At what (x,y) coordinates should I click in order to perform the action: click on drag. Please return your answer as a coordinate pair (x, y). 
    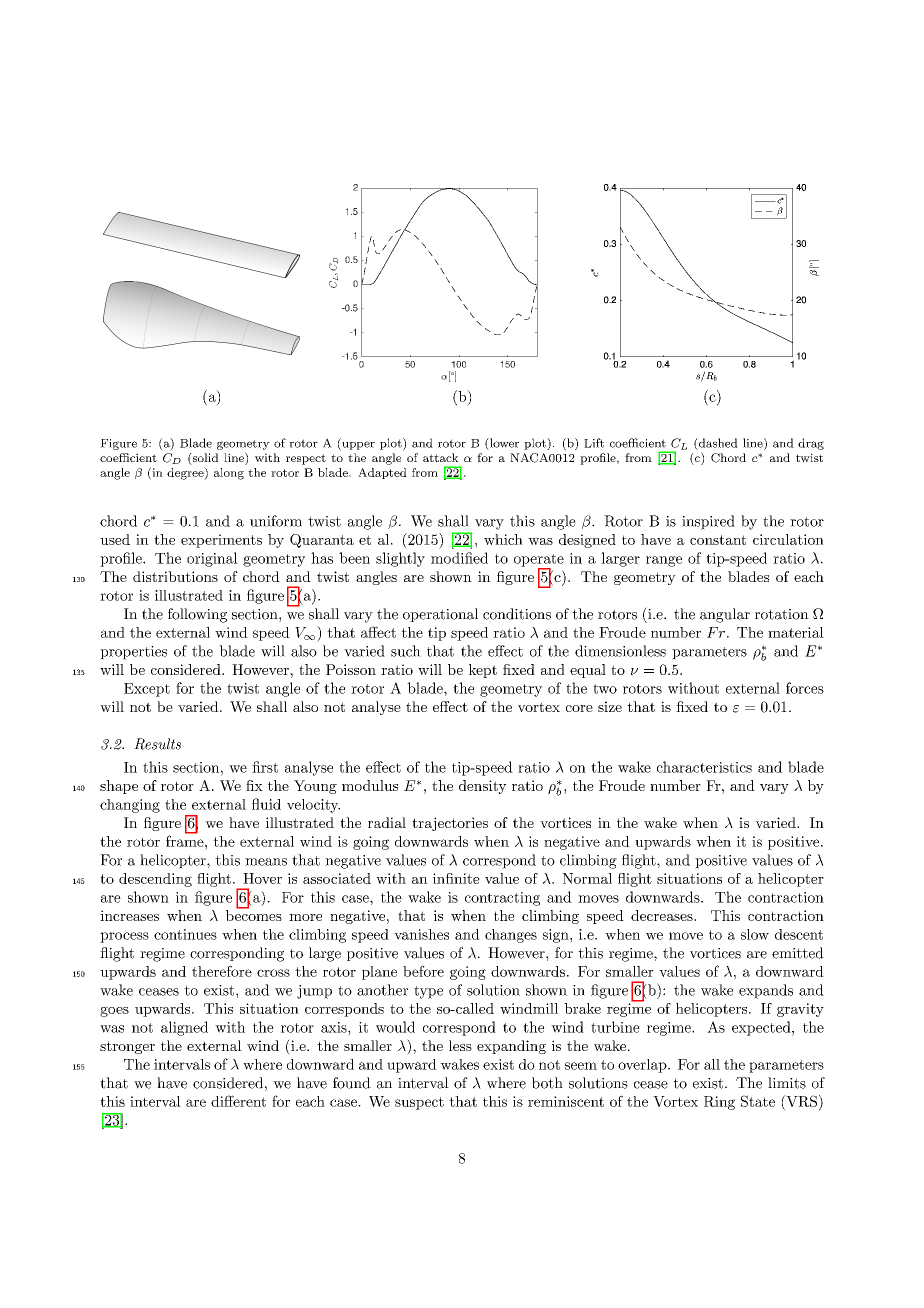
    Looking at the image, I should click on (811, 444).
